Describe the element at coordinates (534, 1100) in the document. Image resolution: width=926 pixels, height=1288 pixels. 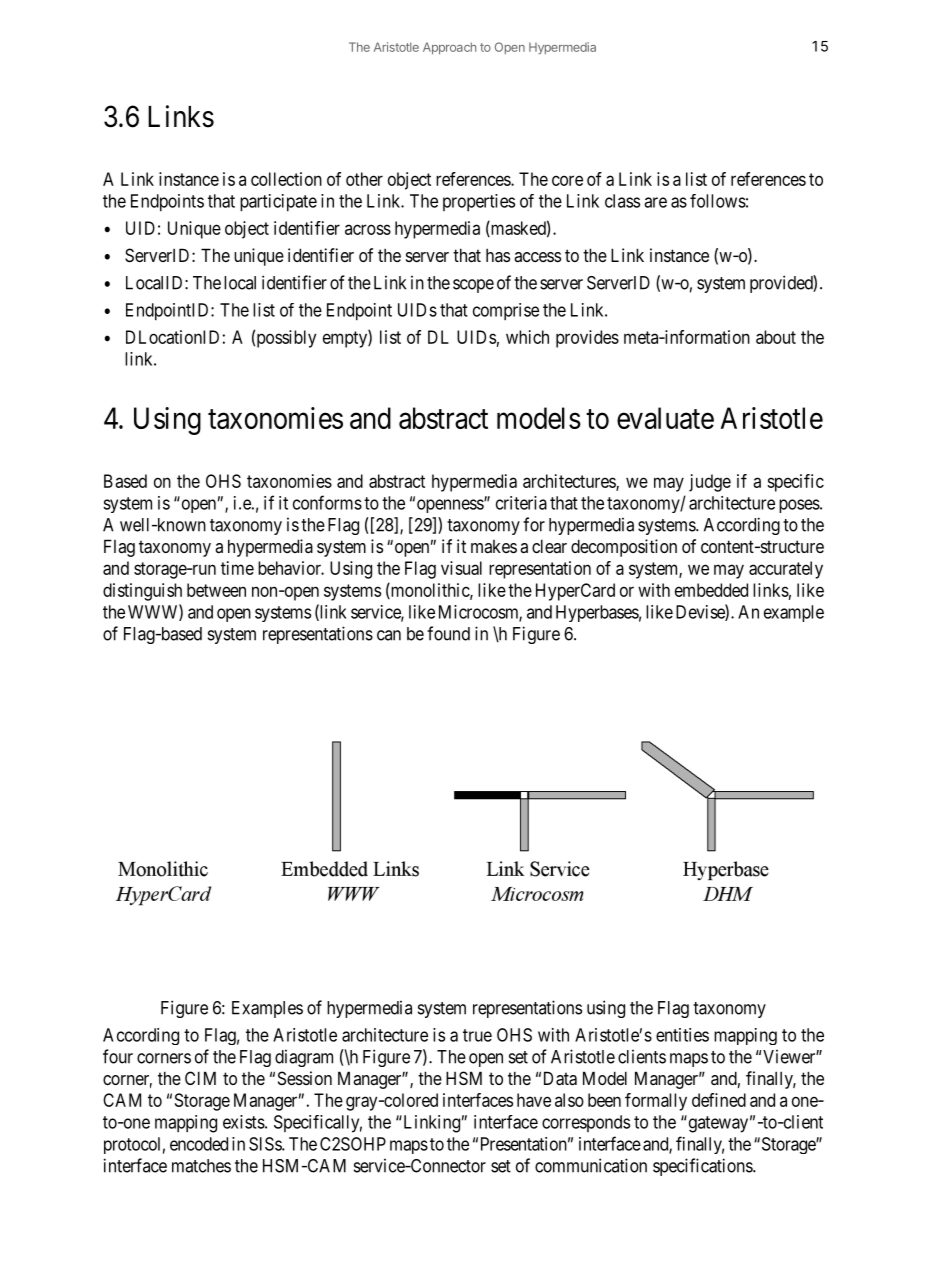
I see `have` at that location.
